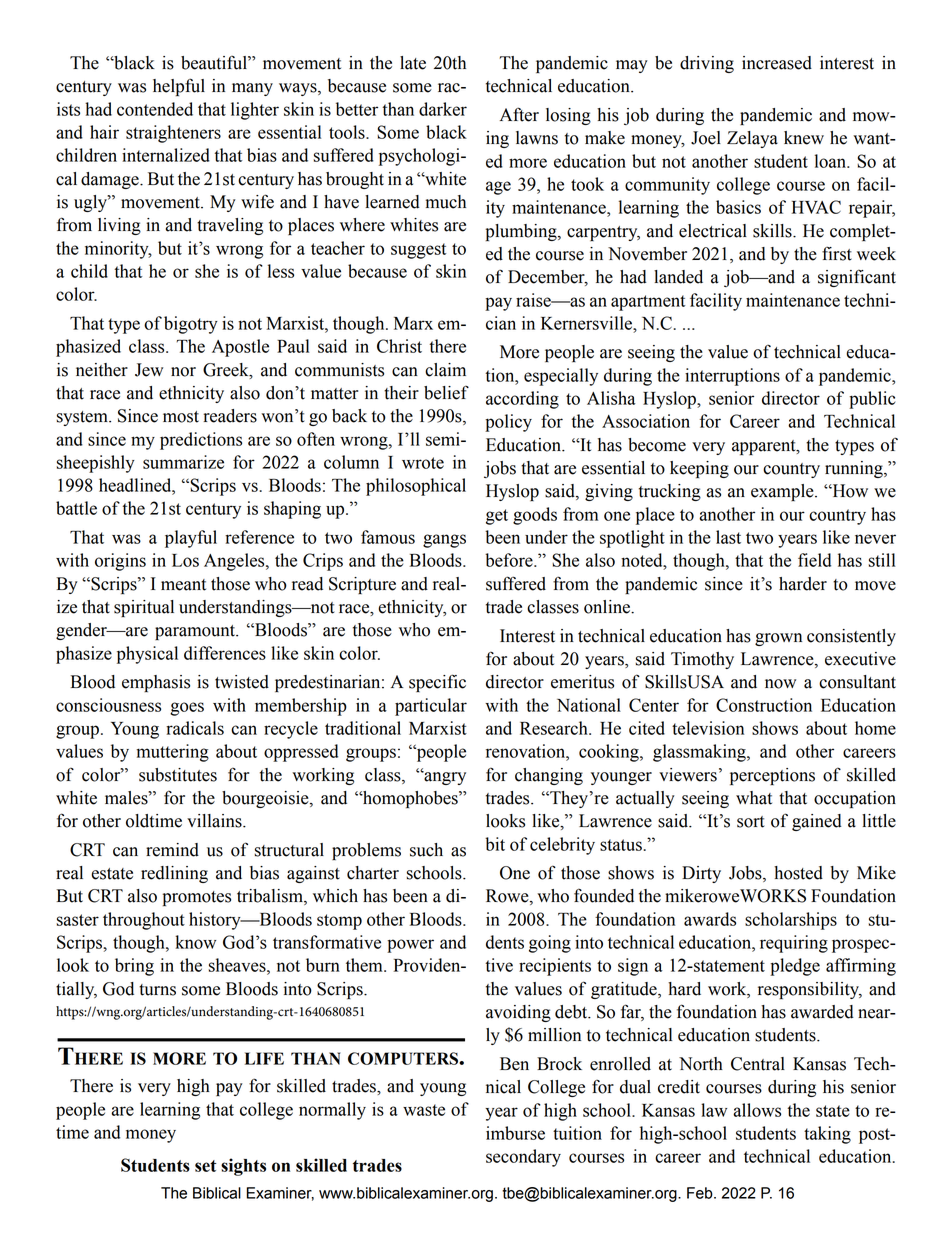 This document has height=1233, width=952. Describe the element at coordinates (179, 87) in the document. I see `helpful` at that location.
